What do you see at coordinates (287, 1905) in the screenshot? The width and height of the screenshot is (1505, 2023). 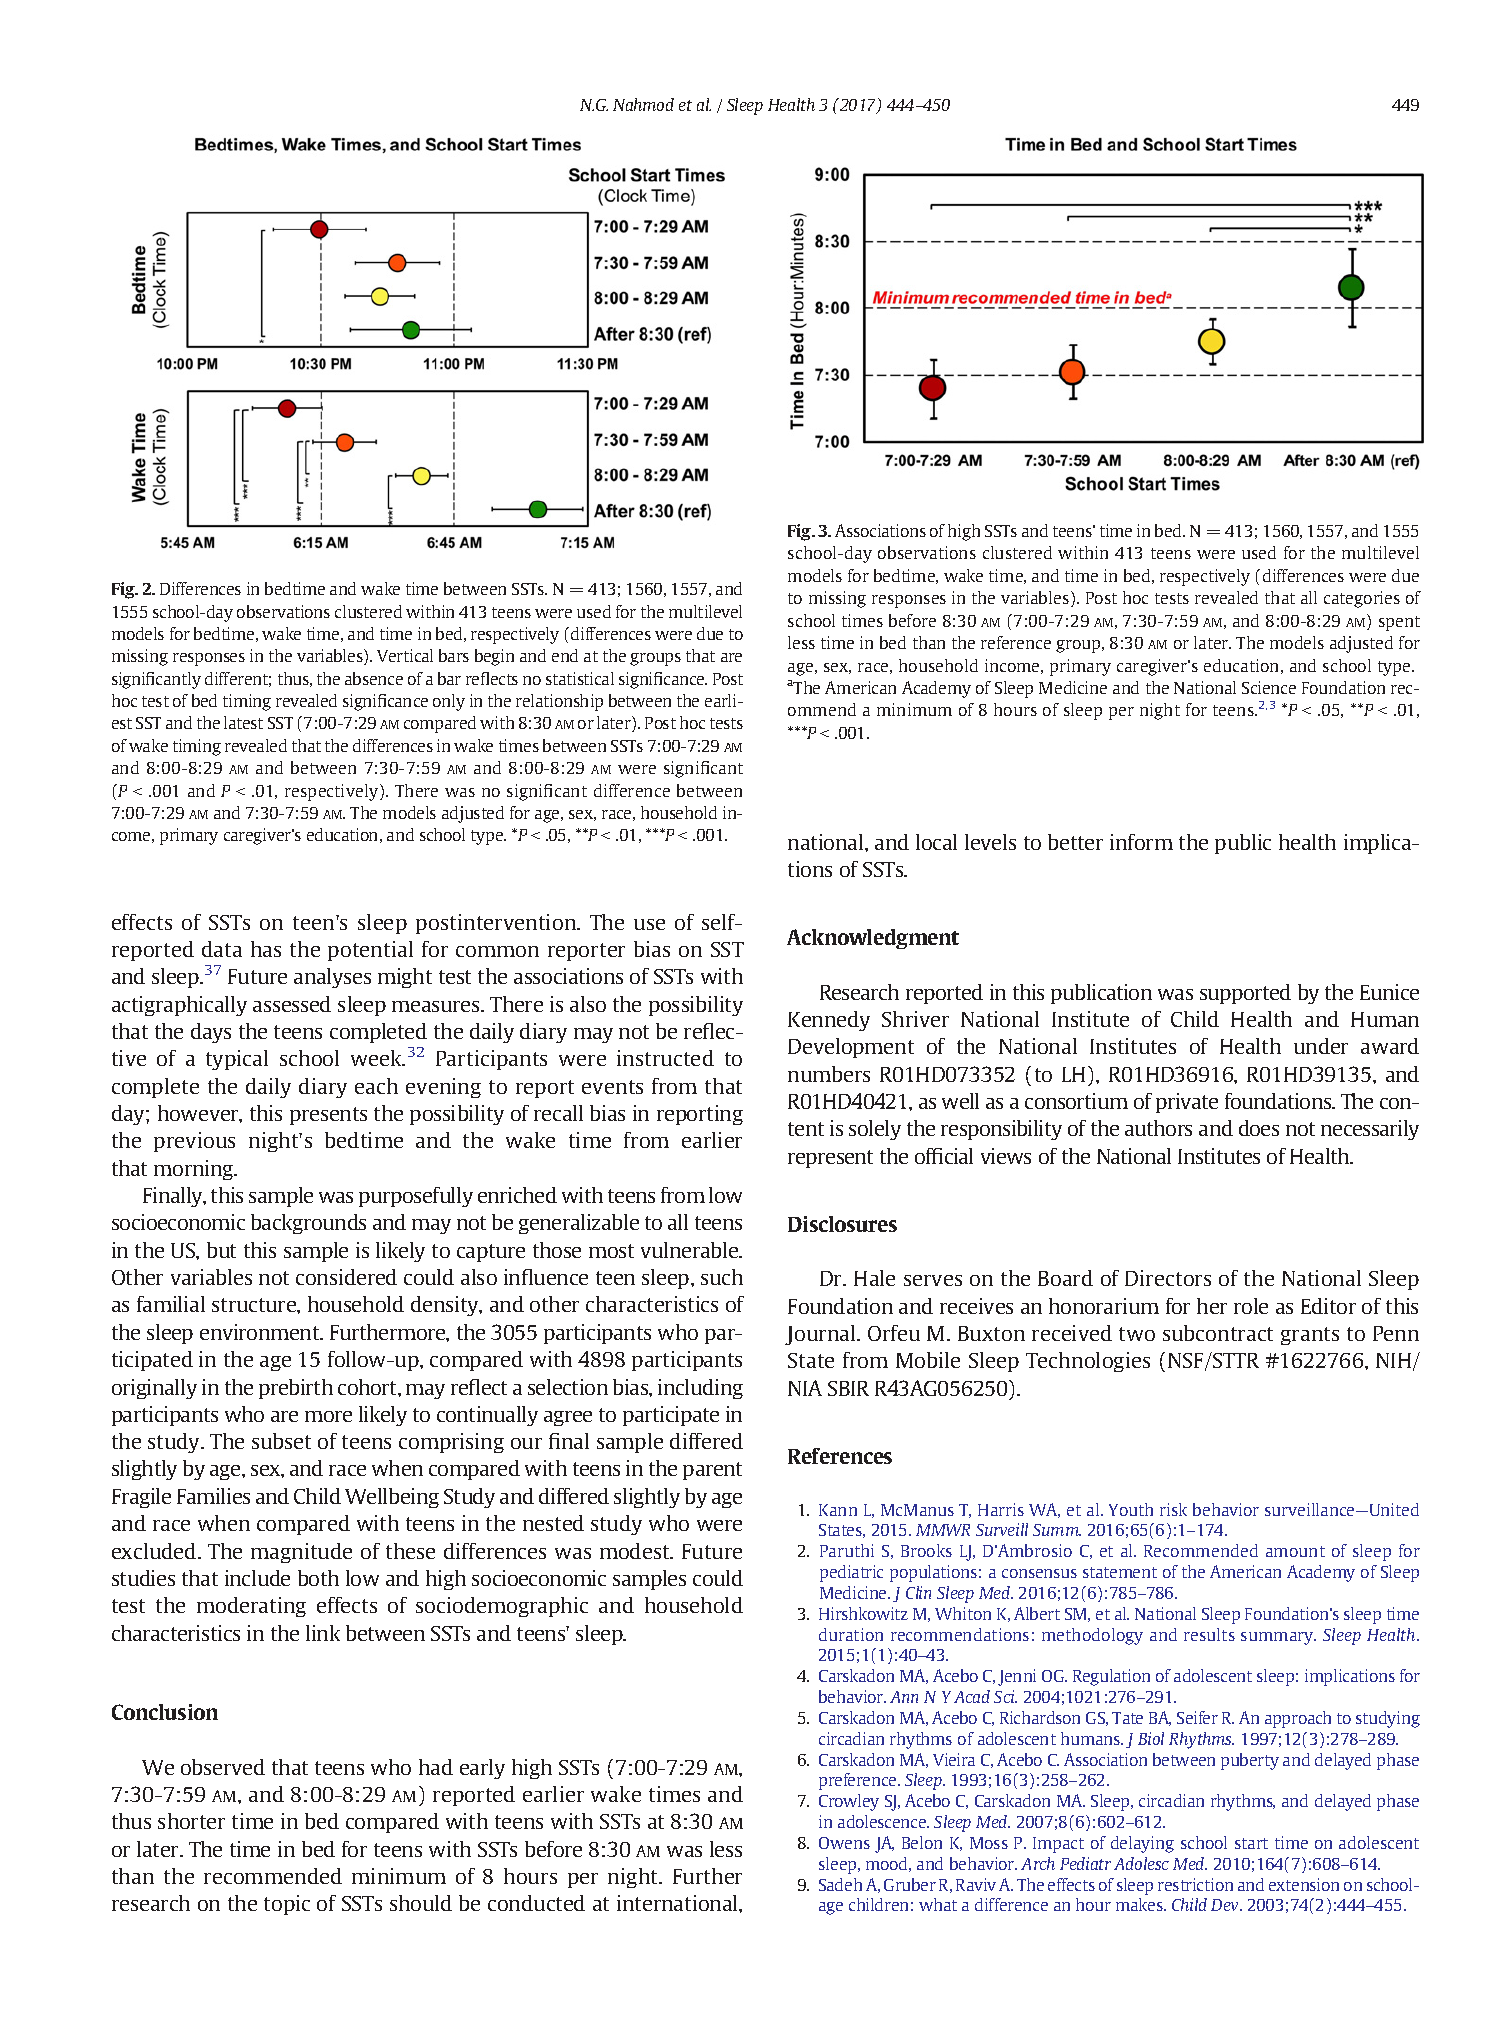 I see `topic` at bounding box center [287, 1905].
